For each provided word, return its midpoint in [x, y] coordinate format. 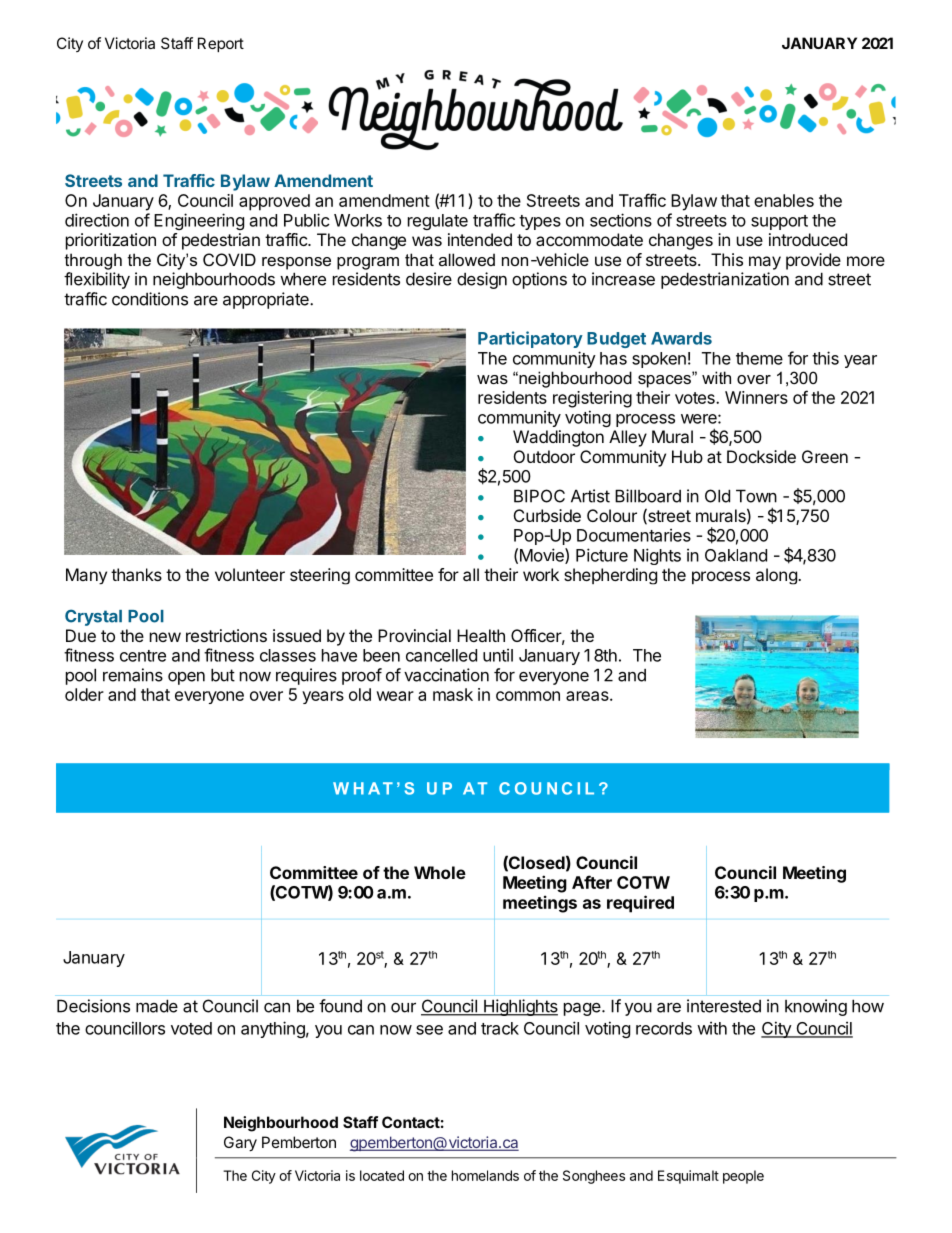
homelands [485, 1175]
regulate [438, 222]
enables [784, 200]
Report [221, 44]
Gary [240, 1144]
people [743, 1177]
